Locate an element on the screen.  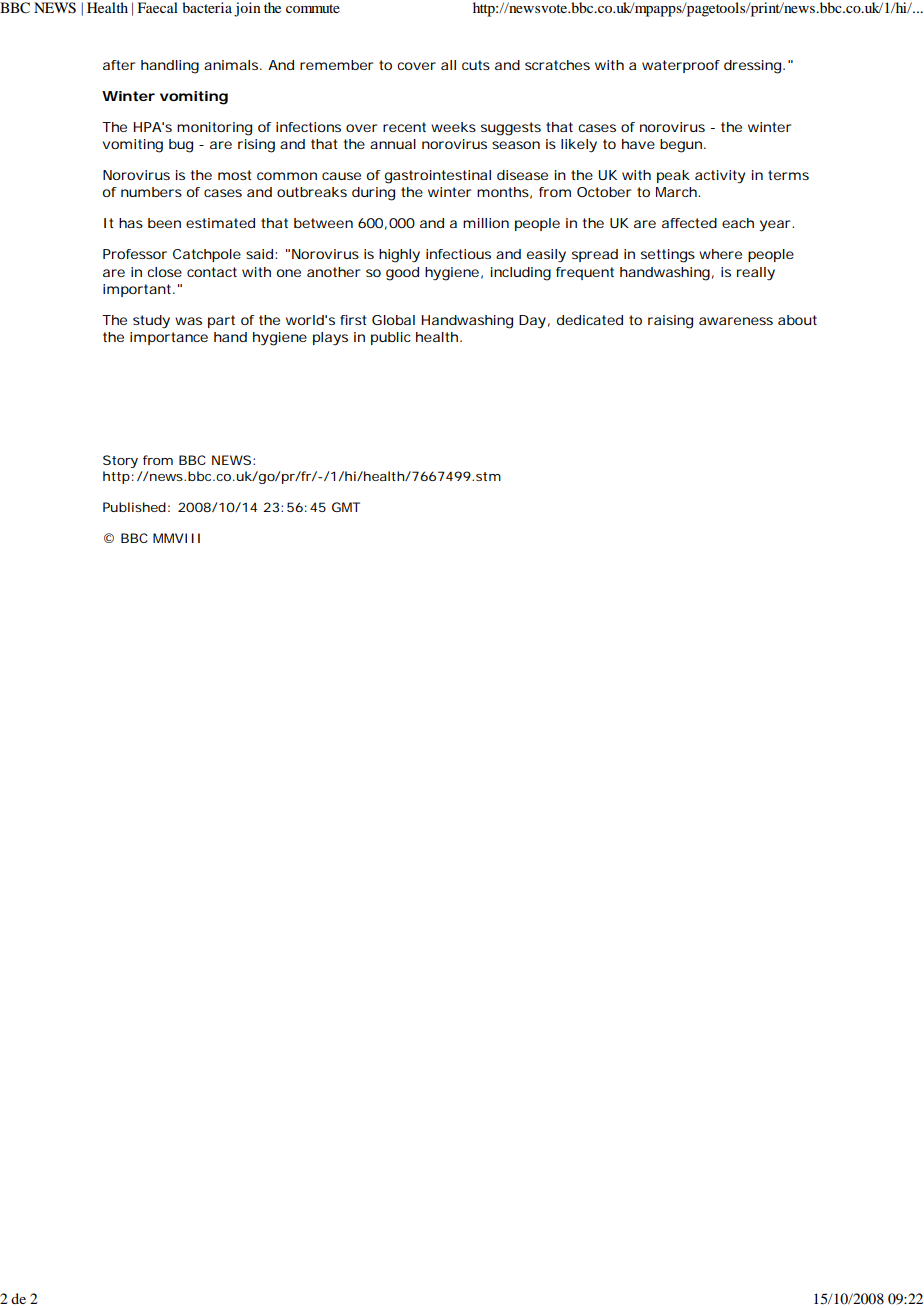
monitoring is located at coordinates (214, 129).
